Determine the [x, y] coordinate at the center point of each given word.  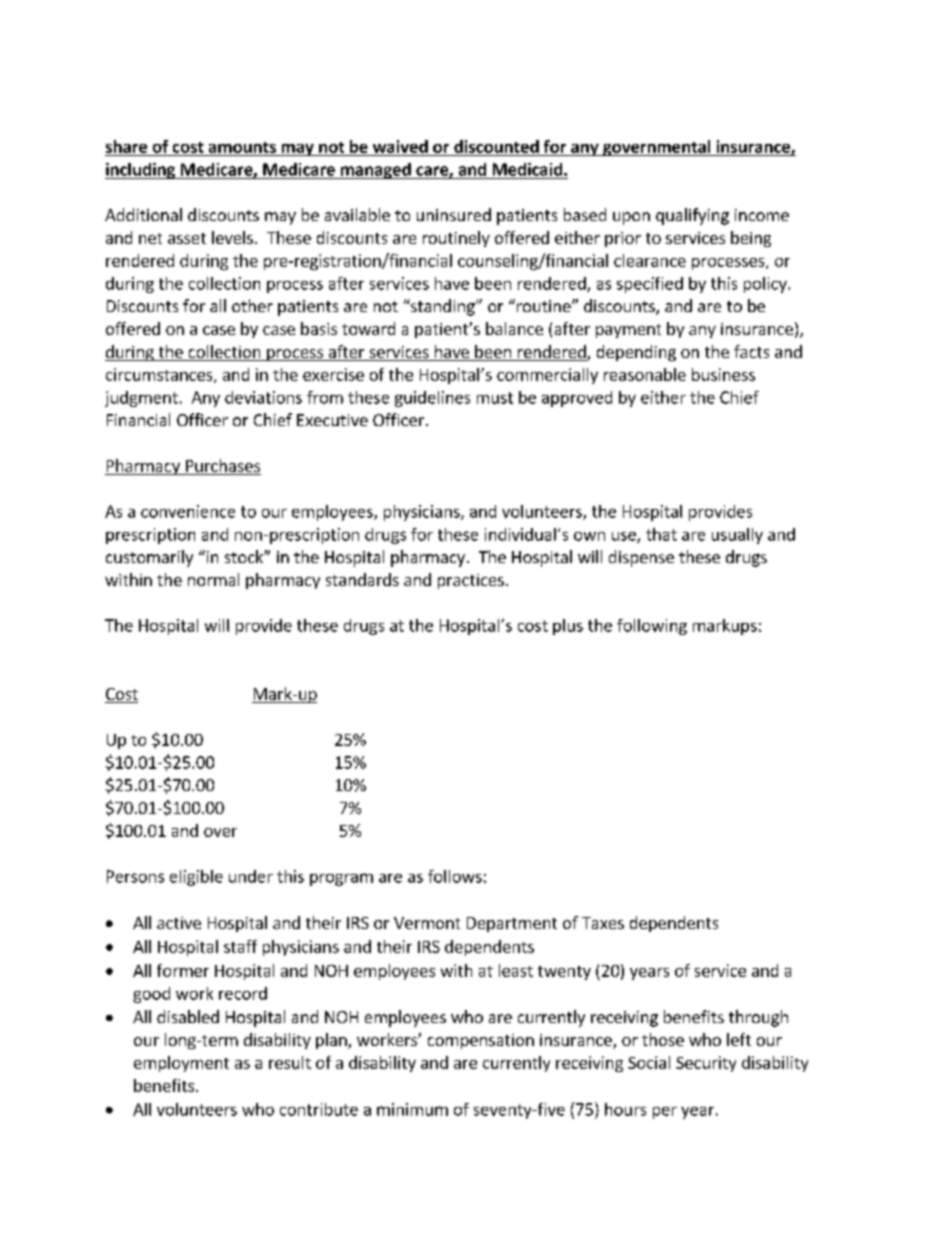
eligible [196, 878]
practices [471, 581]
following [652, 627]
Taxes [603, 923]
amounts [242, 147]
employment [181, 1064]
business [723, 374]
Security [706, 1064]
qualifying [692, 216]
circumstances [160, 375]
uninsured [454, 214]
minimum [412, 1109]
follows [455, 876]
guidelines [432, 399]
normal [213, 579]
